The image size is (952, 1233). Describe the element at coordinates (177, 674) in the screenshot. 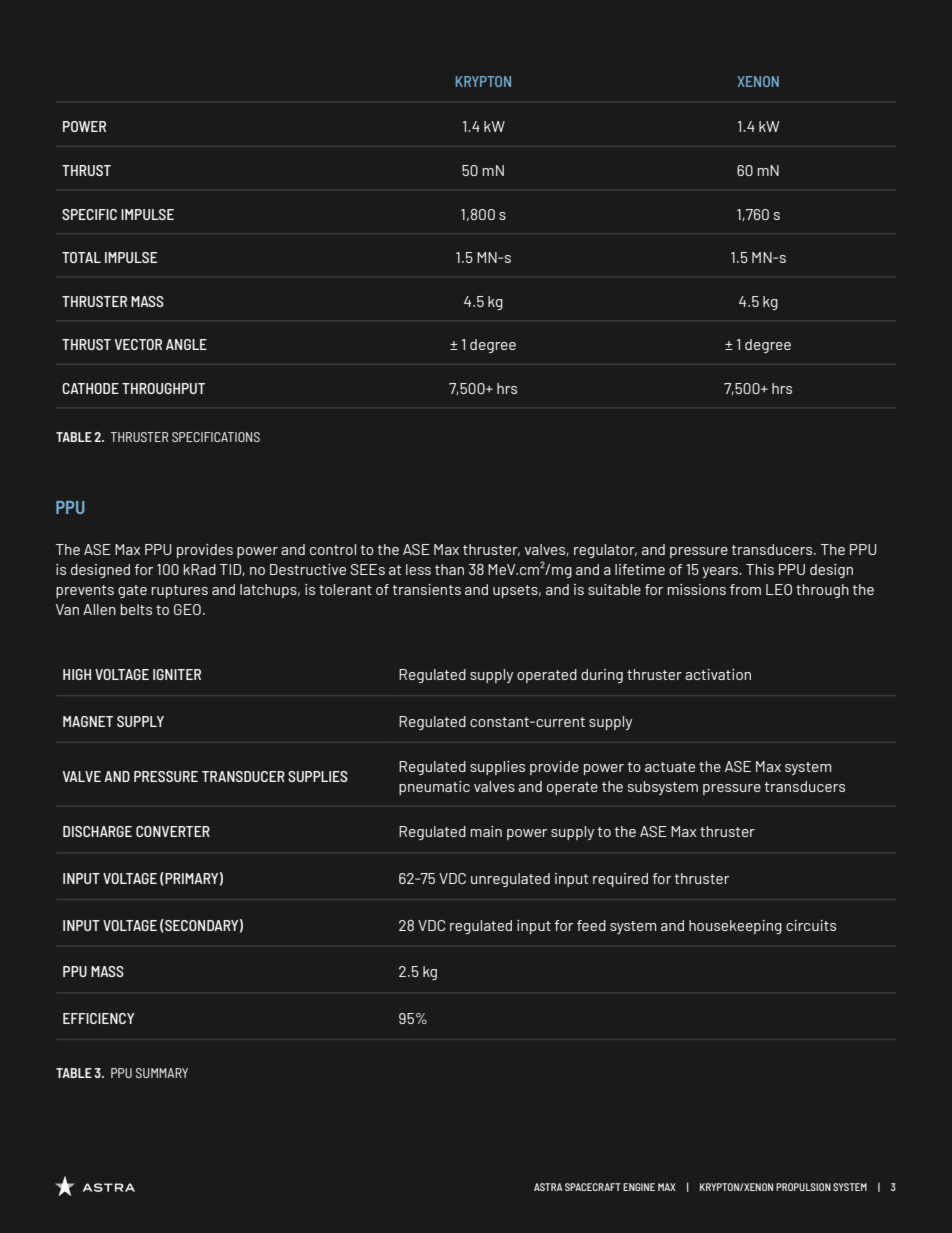

I see `IGNITER` at that location.
